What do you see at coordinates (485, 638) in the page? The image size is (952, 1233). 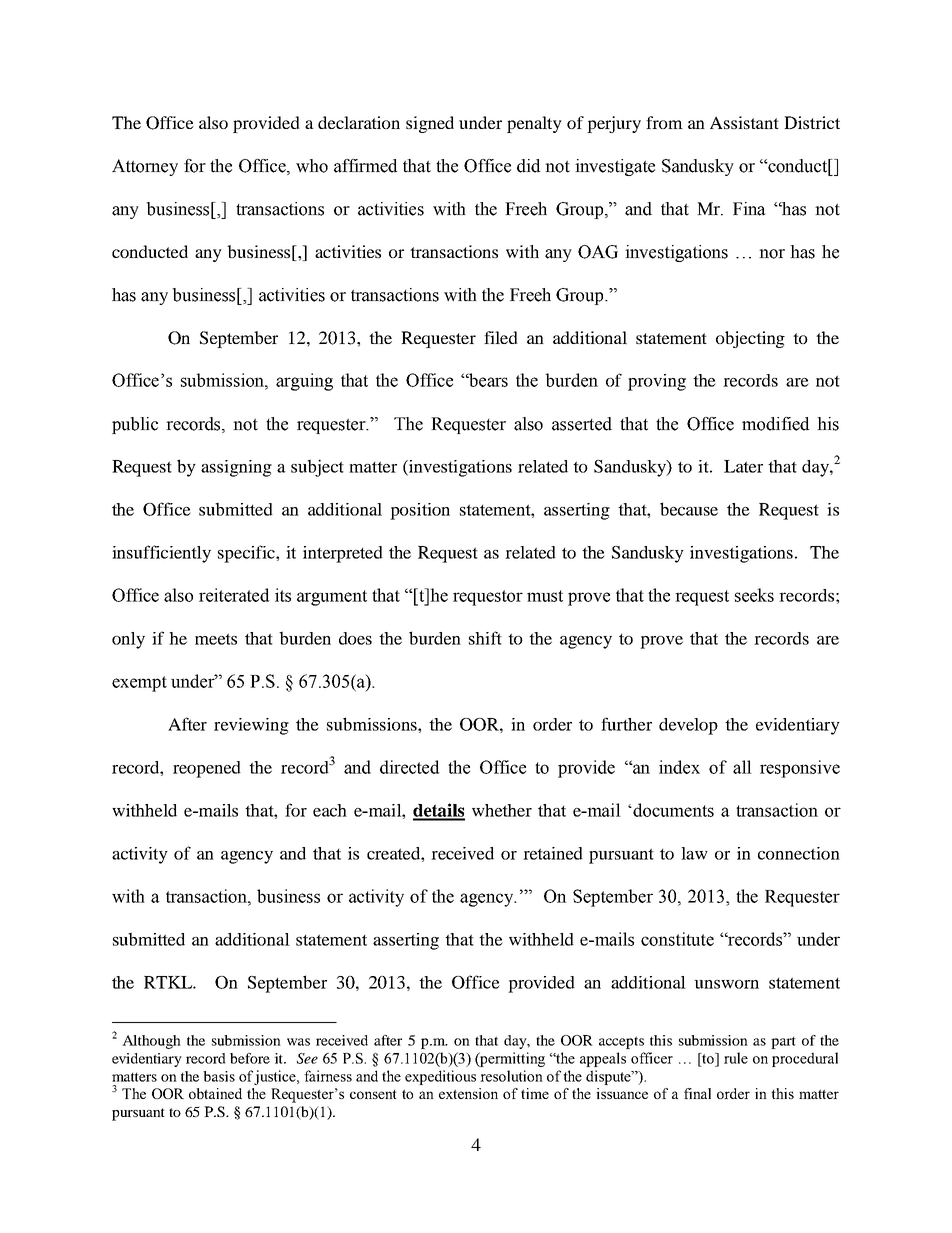 I see `shift` at bounding box center [485, 638].
